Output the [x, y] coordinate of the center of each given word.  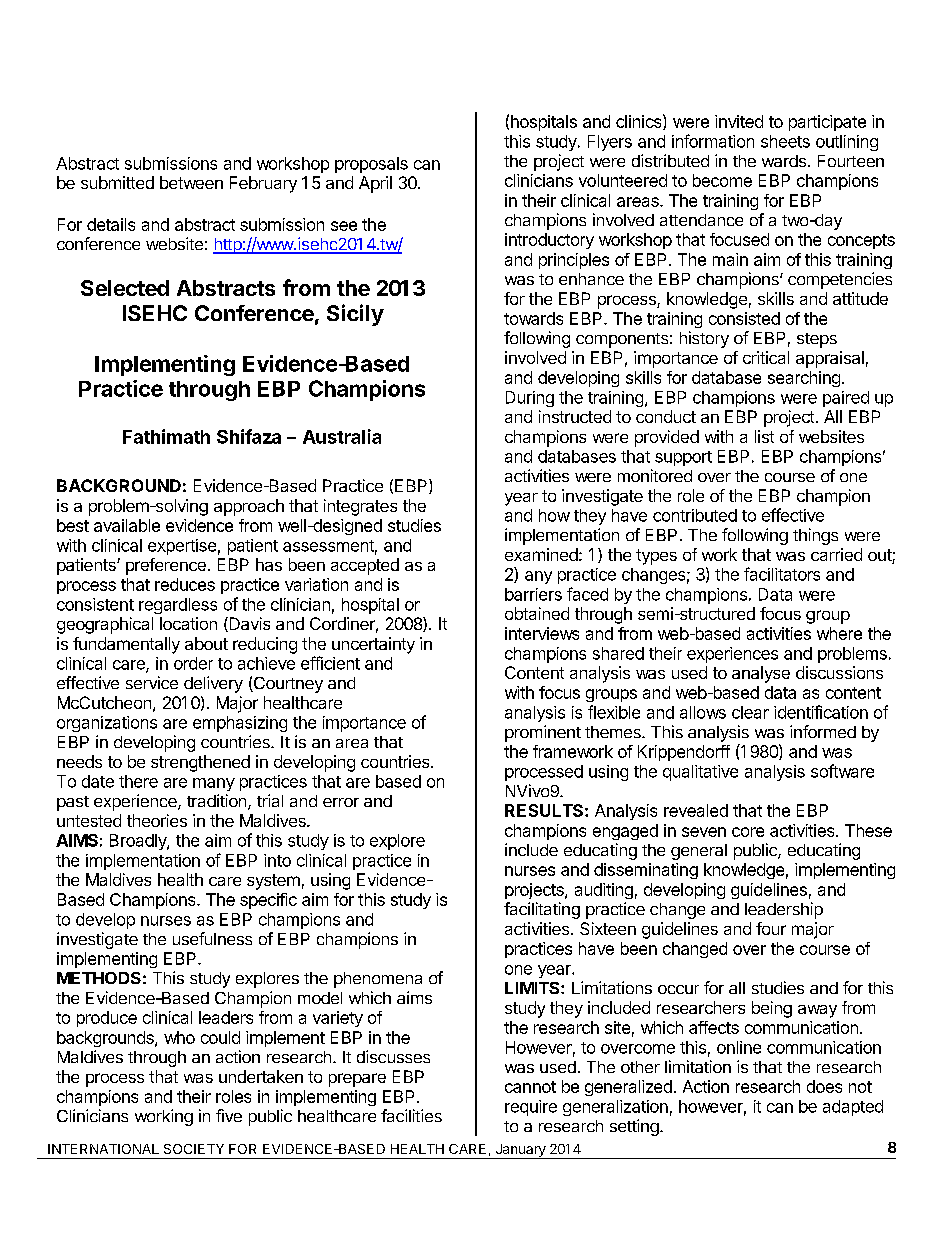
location [188, 623]
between [191, 182]
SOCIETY [194, 1149]
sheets [785, 141]
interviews [542, 633]
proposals [371, 165]
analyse [761, 674]
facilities [411, 1115]
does [824, 1086]
